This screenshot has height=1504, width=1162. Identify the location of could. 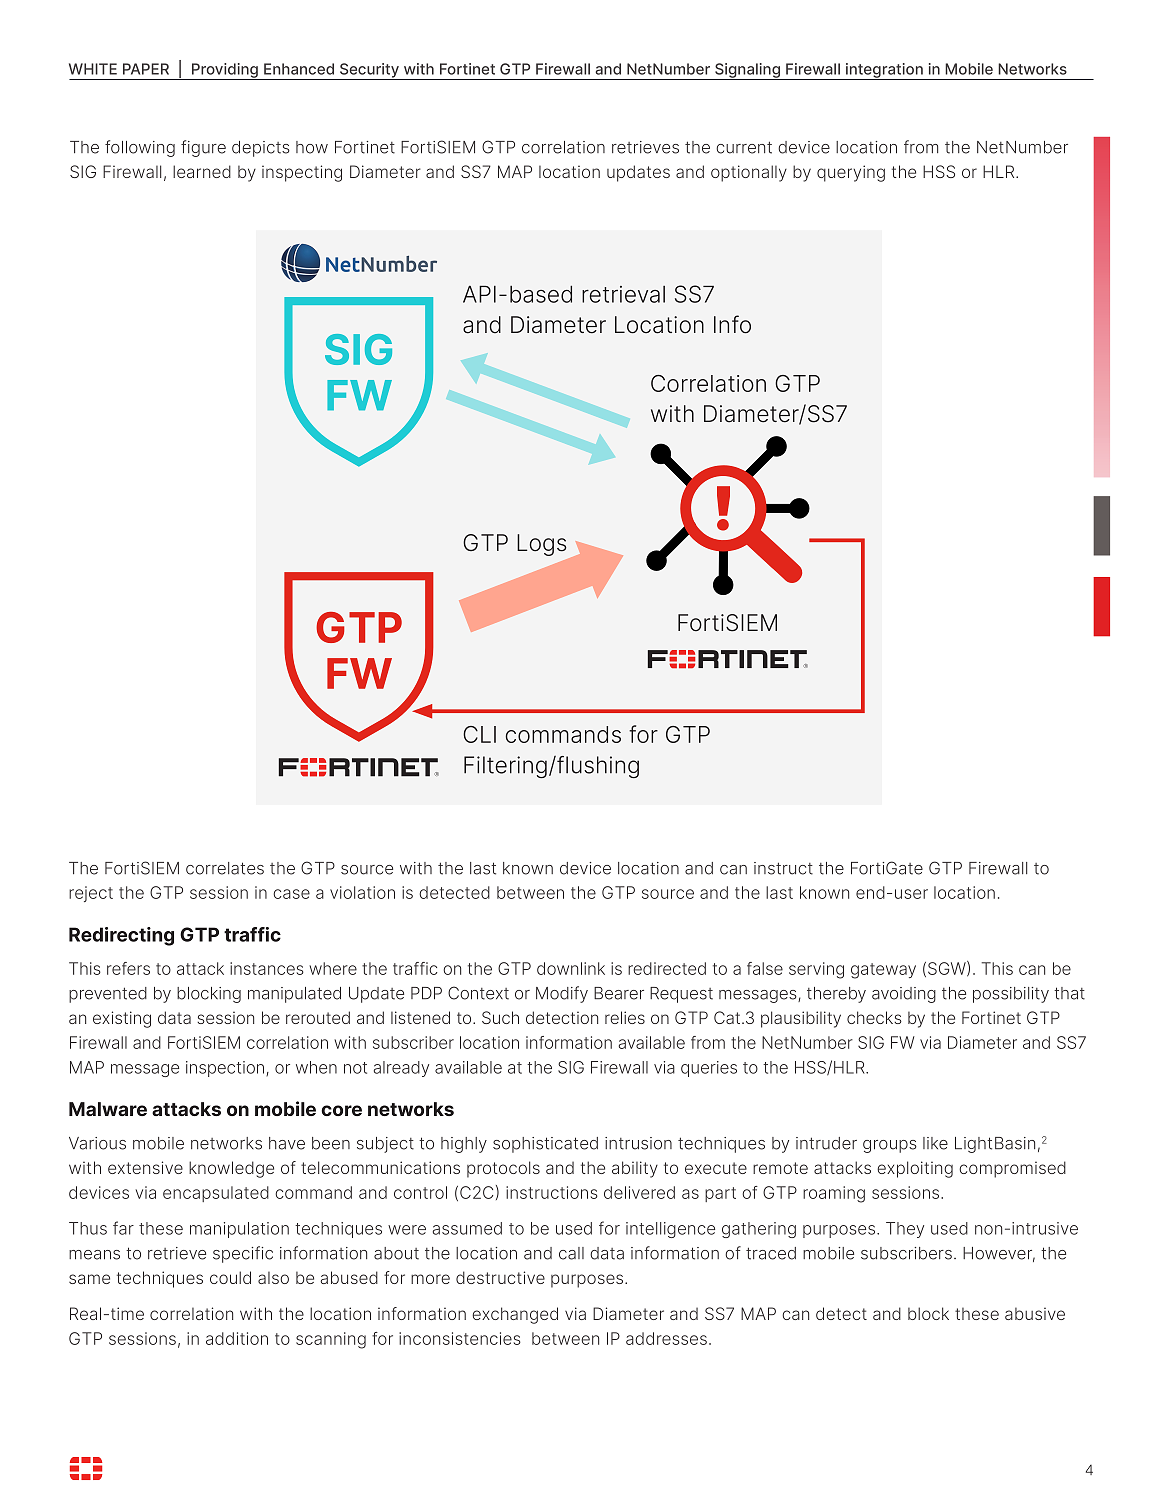
(230, 1277).
